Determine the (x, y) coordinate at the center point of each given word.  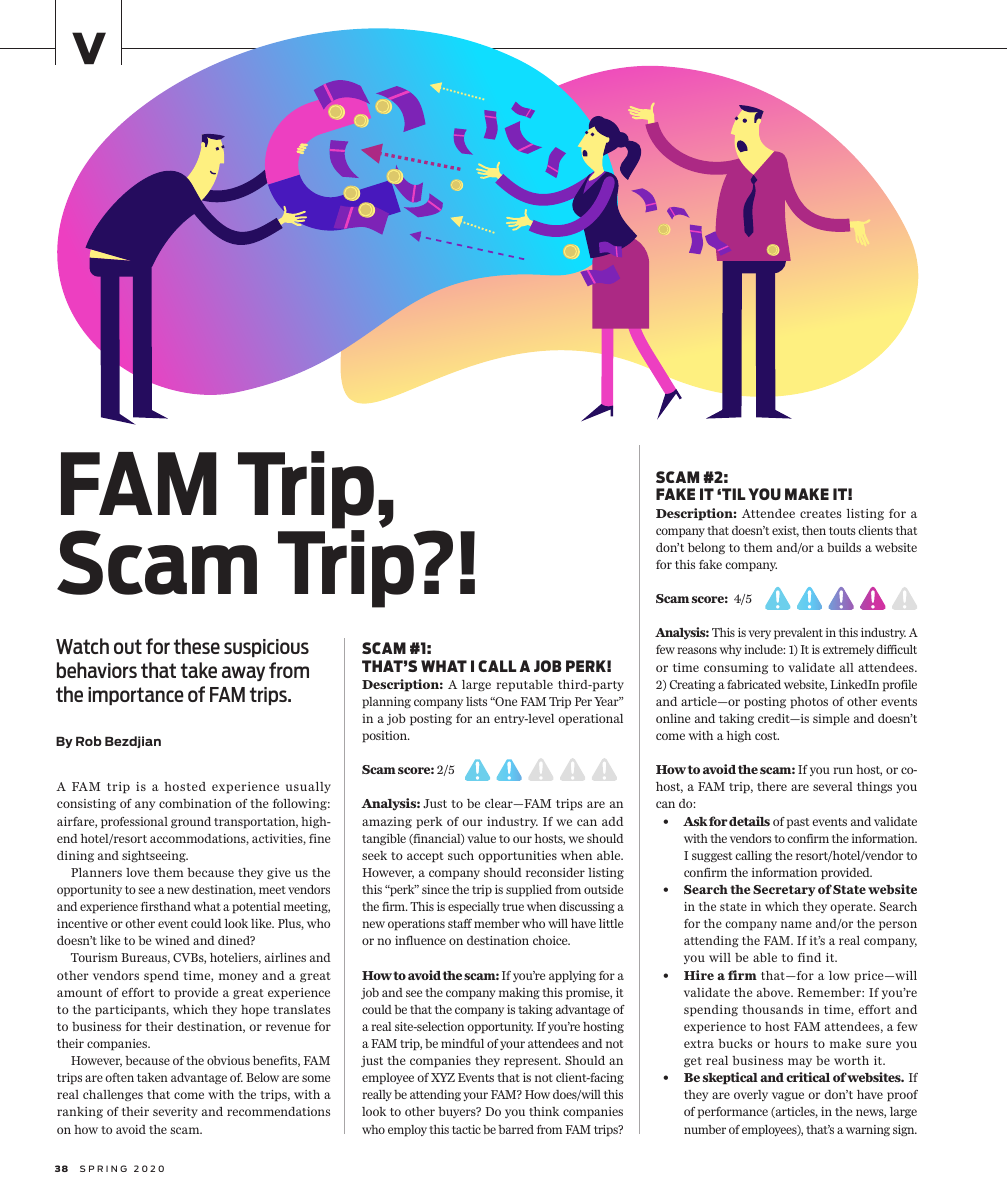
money (238, 977)
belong (706, 548)
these (197, 646)
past (798, 823)
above (774, 992)
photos (809, 703)
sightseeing (155, 856)
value (481, 838)
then (814, 530)
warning (868, 1130)
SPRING (103, 1168)
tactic (466, 1129)
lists (476, 701)
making (519, 993)
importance (136, 696)
